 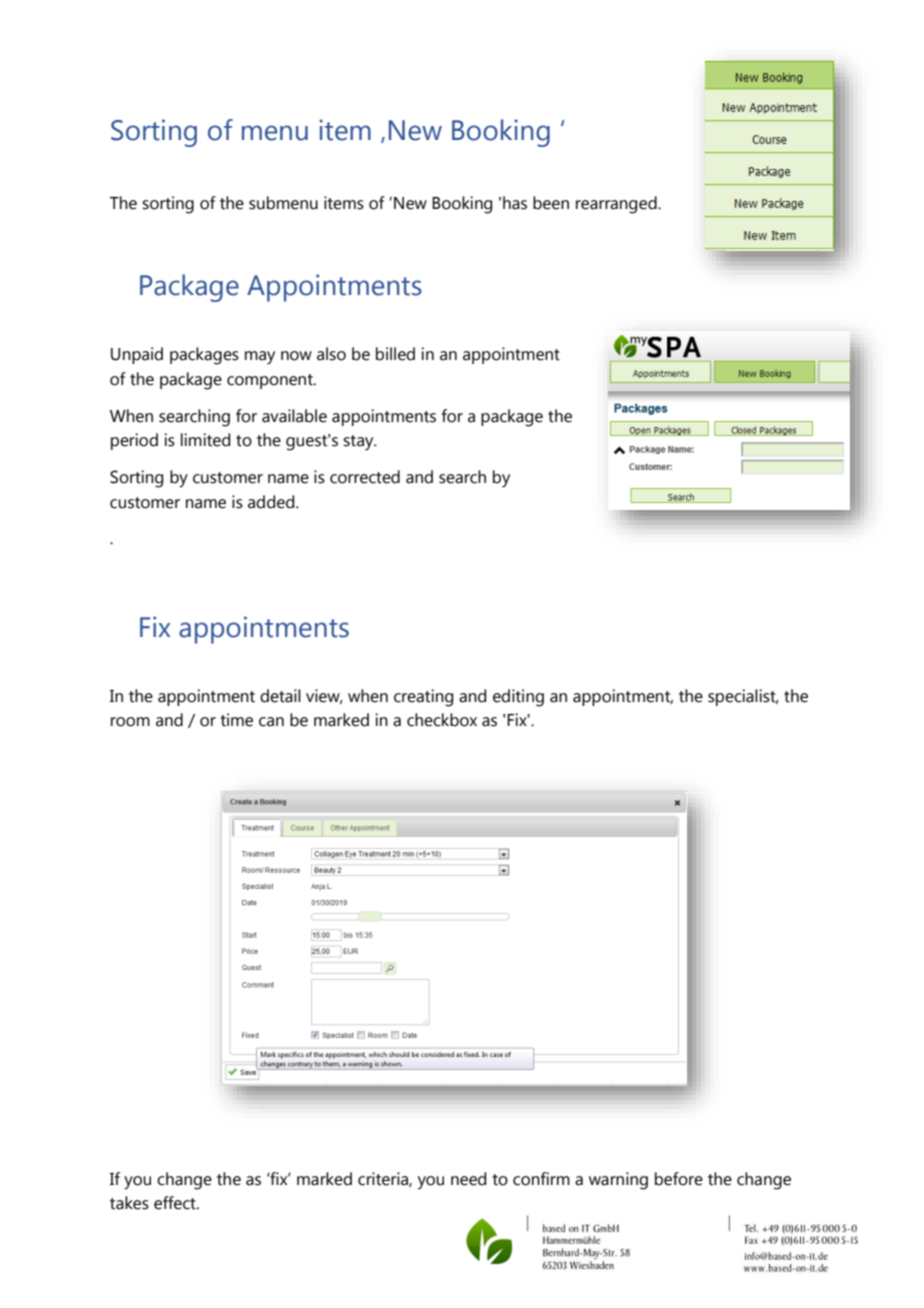 What do you see at coordinates (365, 477) in the screenshot?
I see `corrected` at bounding box center [365, 477].
